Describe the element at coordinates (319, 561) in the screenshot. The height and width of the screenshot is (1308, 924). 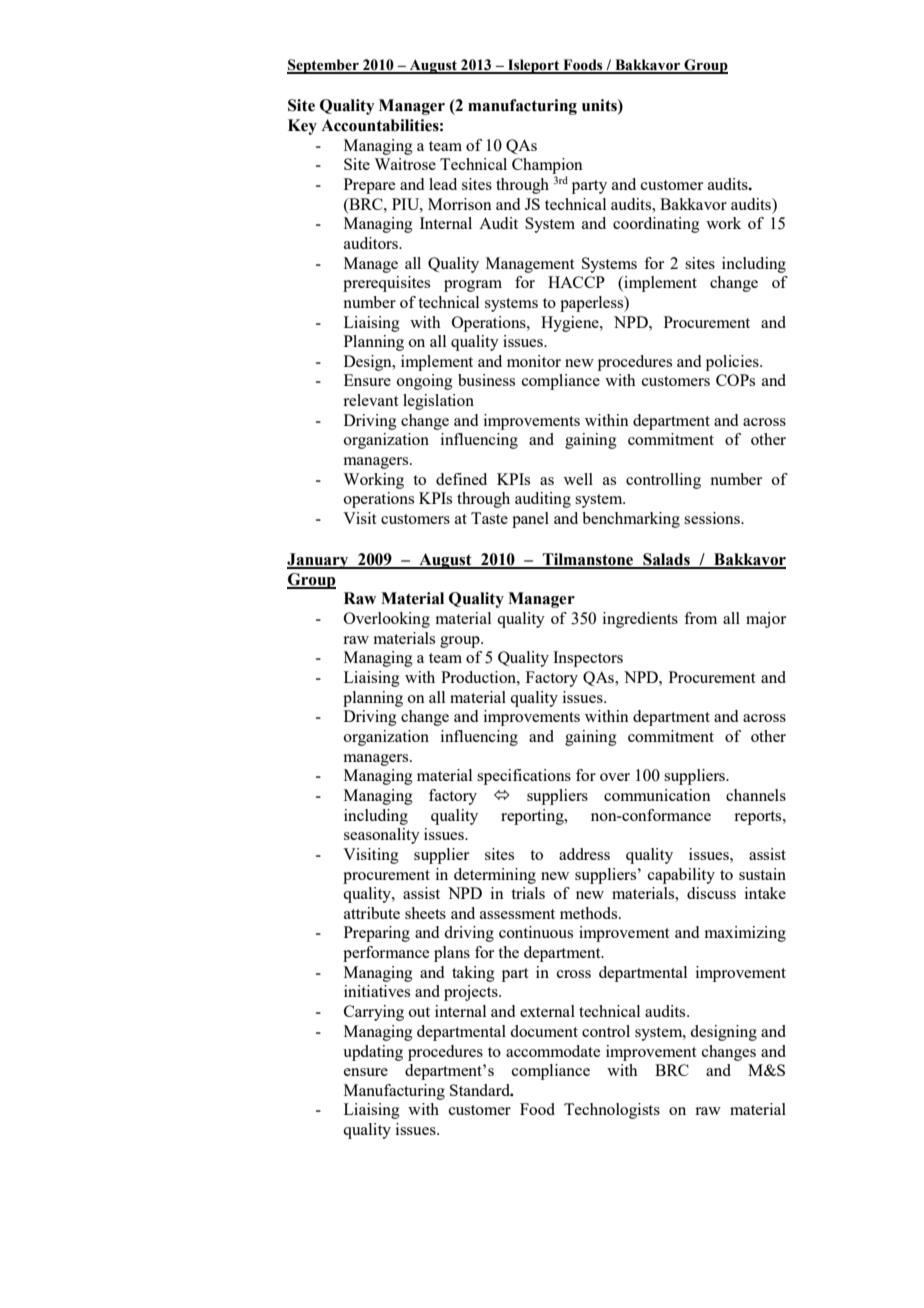
I see `January` at that location.
